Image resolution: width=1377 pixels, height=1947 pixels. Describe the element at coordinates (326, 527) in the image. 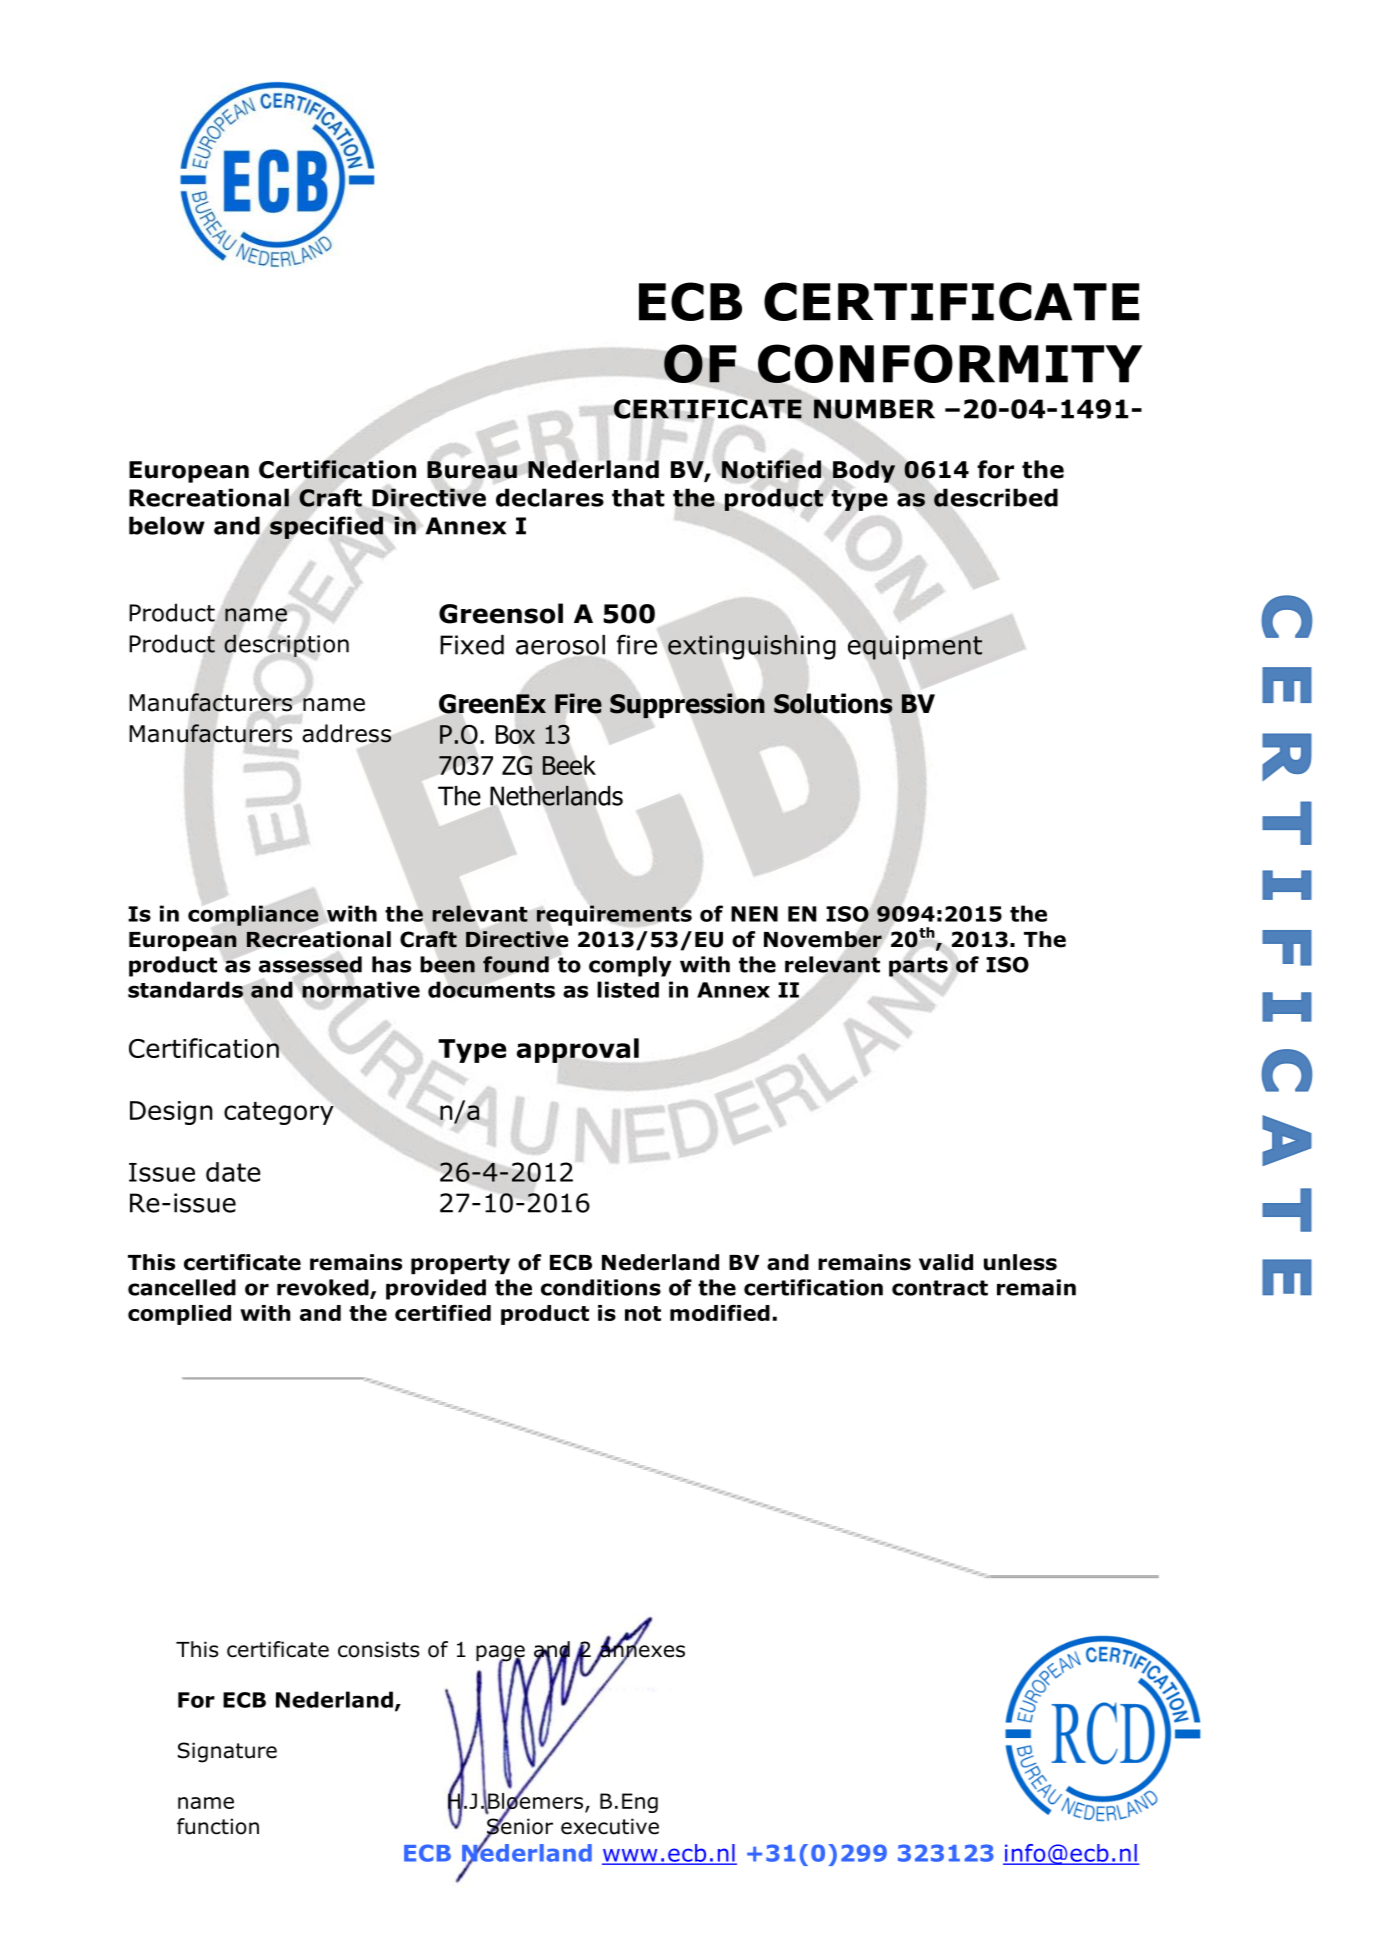

I see `specified` at that location.
